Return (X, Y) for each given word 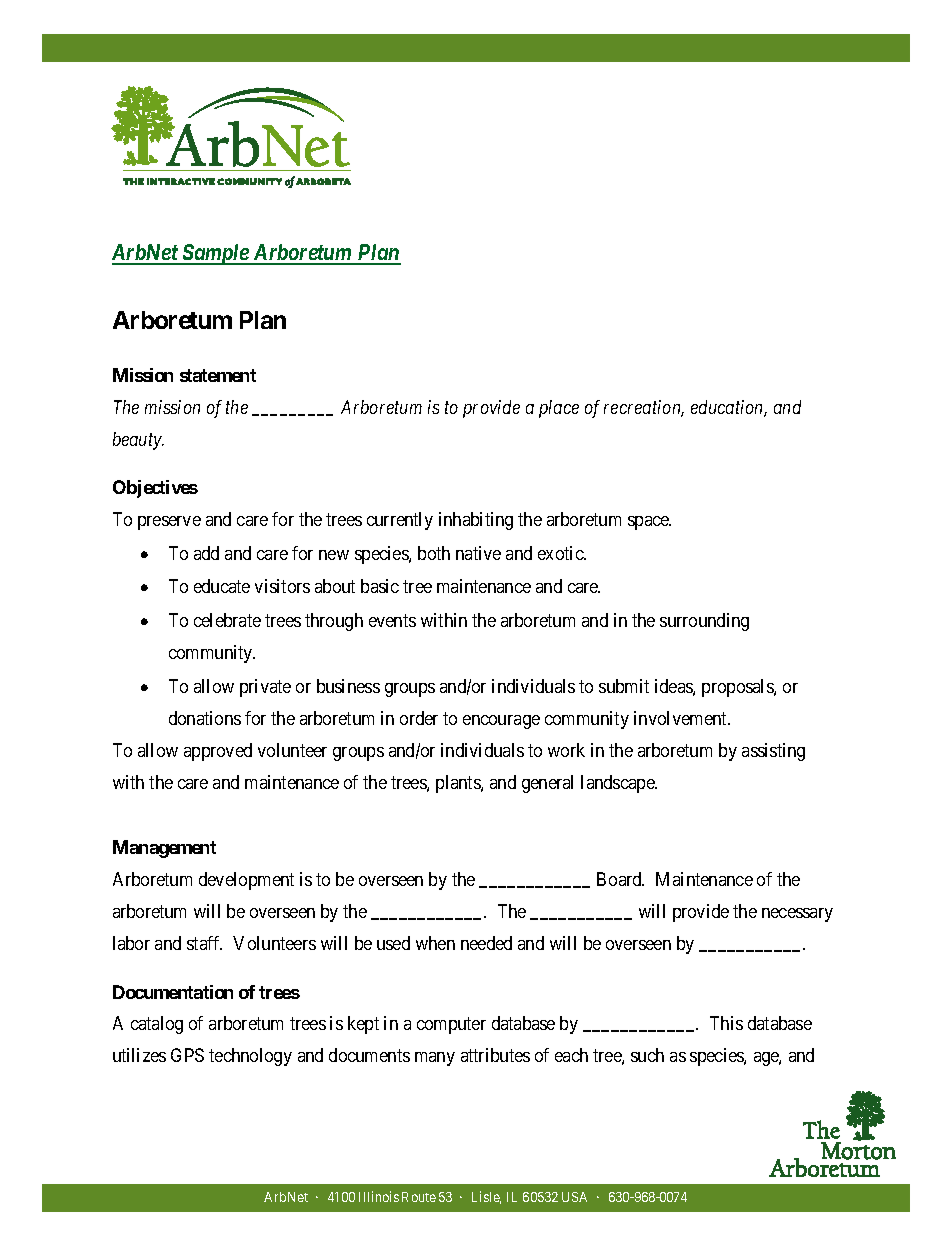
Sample (216, 254)
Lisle (486, 1197)
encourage (501, 722)
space (649, 523)
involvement (682, 718)
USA (574, 1197)
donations (205, 718)
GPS (187, 1055)
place (559, 409)
